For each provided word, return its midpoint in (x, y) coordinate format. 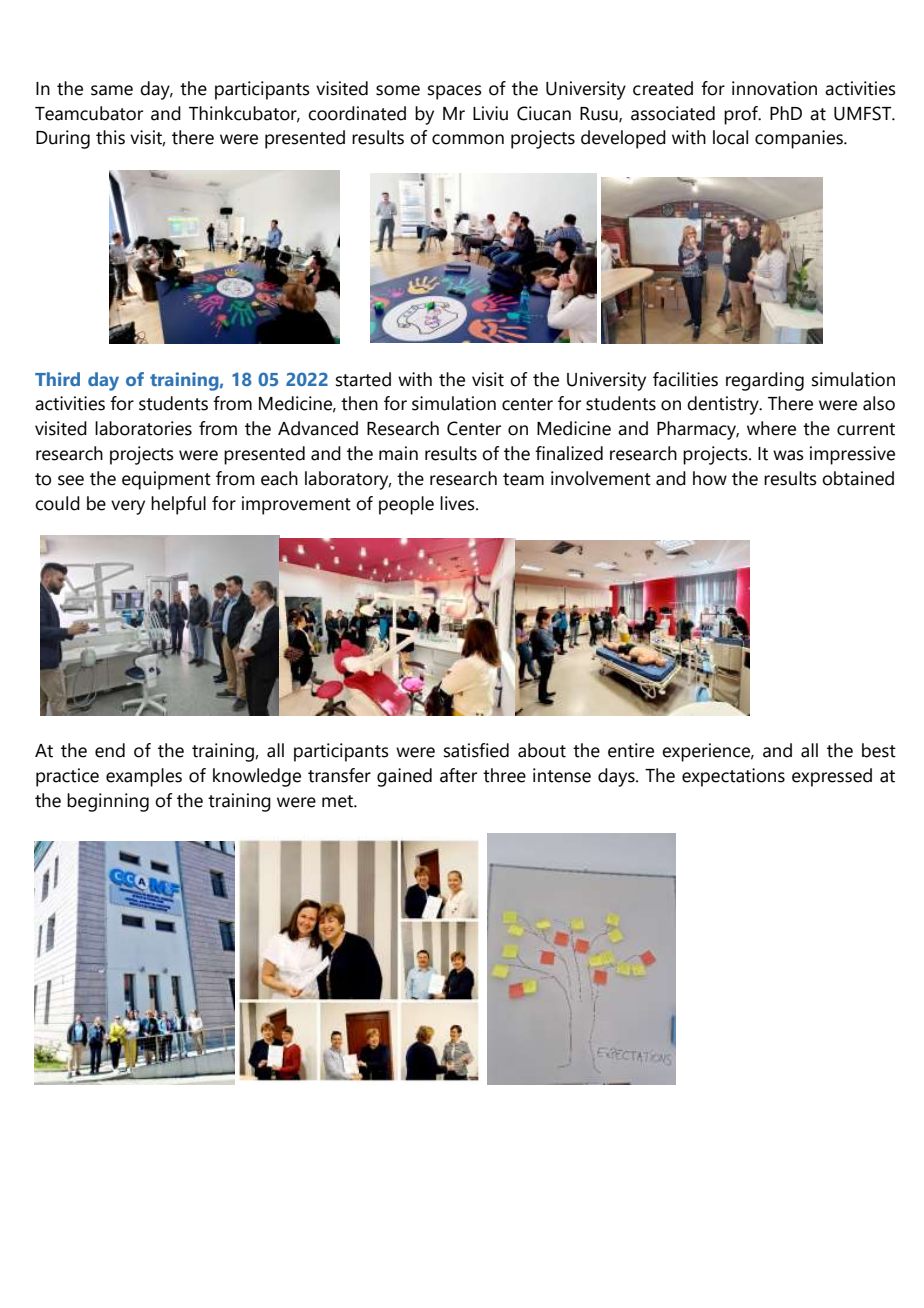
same (112, 90)
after (458, 775)
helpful (178, 505)
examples (144, 777)
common (468, 139)
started (363, 379)
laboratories (143, 428)
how (710, 478)
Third (57, 379)
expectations (733, 777)
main (398, 453)
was (788, 455)
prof (742, 115)
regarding (765, 381)
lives (458, 503)
